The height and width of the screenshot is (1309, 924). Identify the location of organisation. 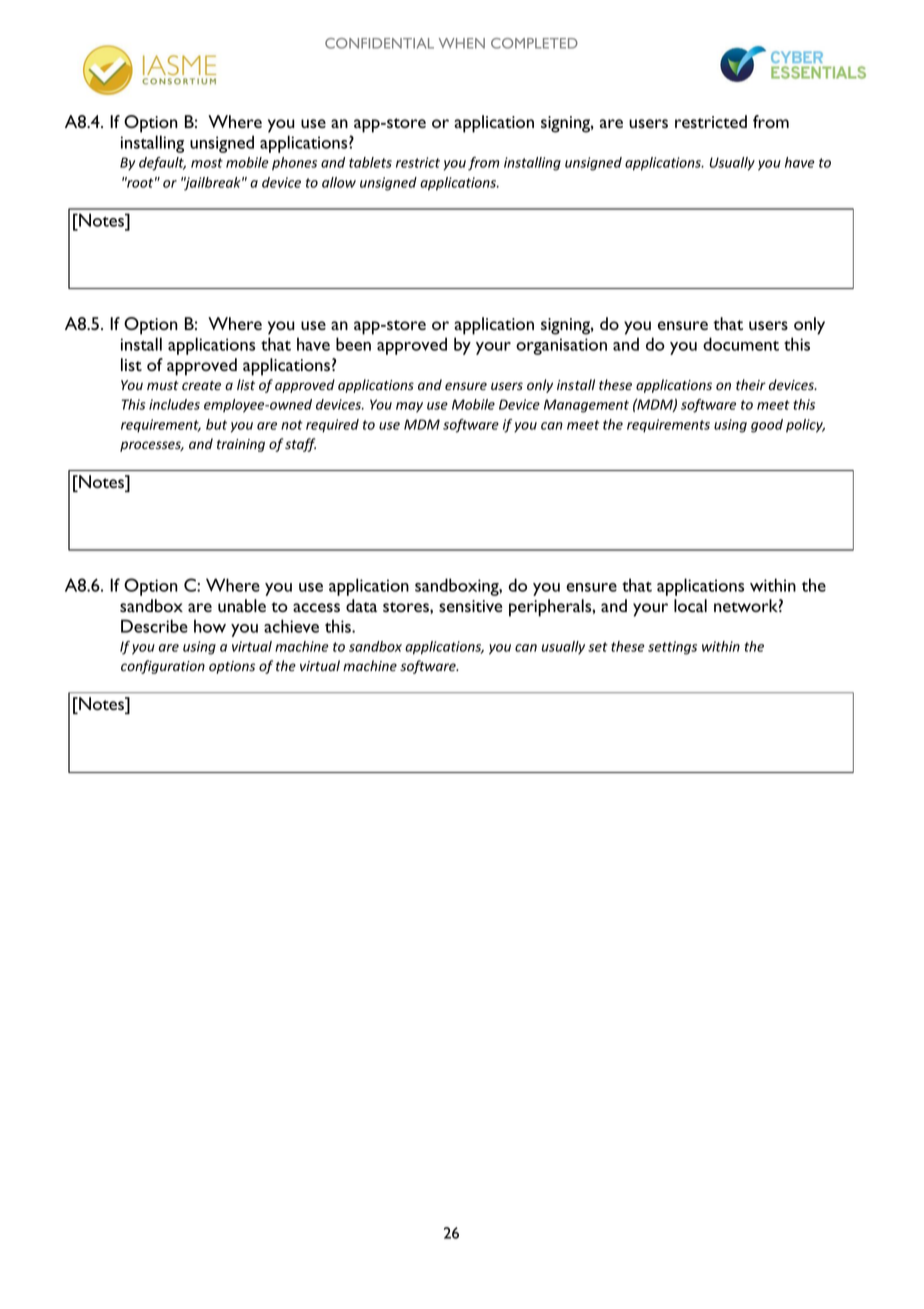
(561, 346).
